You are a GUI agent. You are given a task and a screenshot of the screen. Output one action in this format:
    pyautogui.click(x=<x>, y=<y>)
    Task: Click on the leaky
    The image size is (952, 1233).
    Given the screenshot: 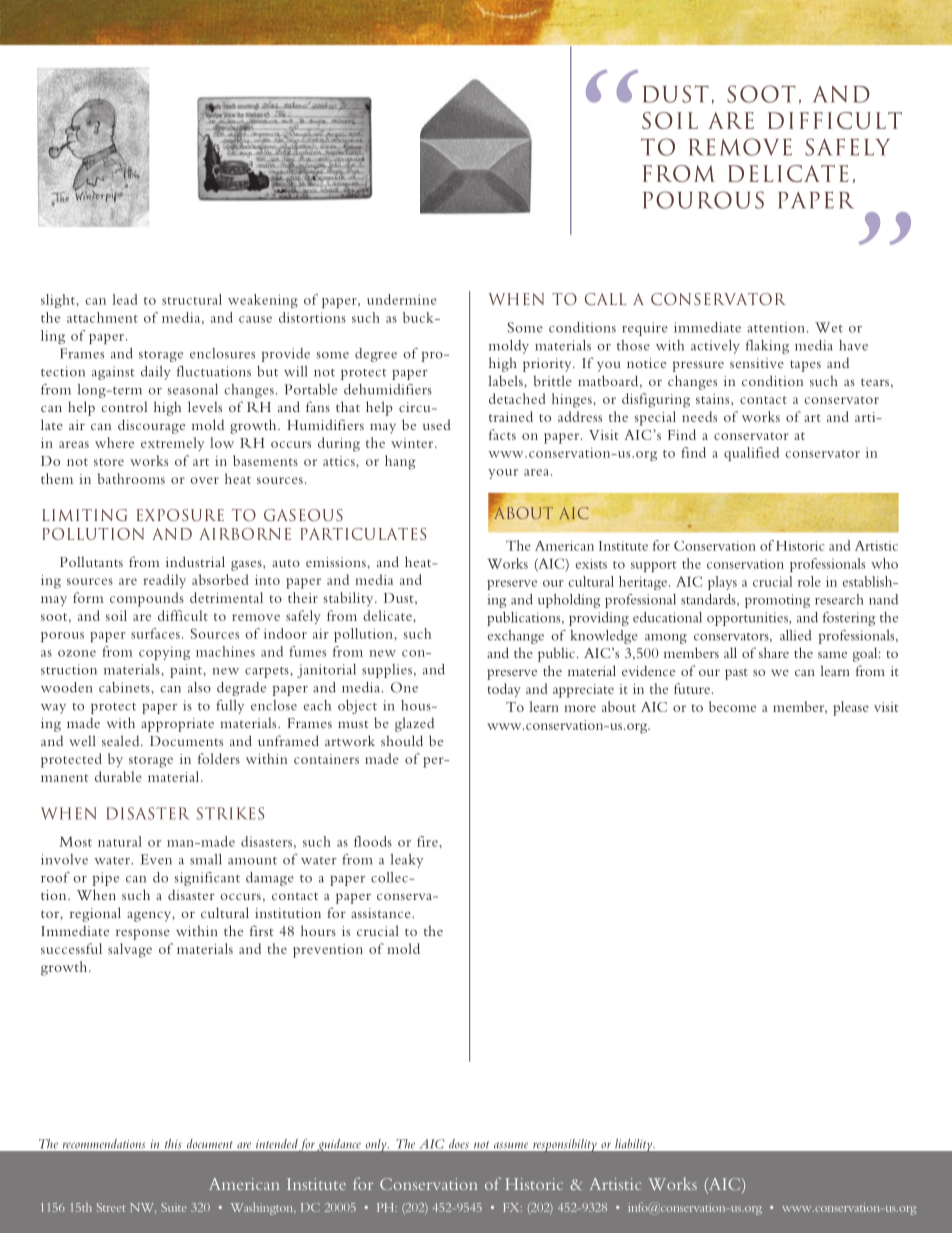 What is the action you would take?
    pyautogui.click(x=407, y=861)
